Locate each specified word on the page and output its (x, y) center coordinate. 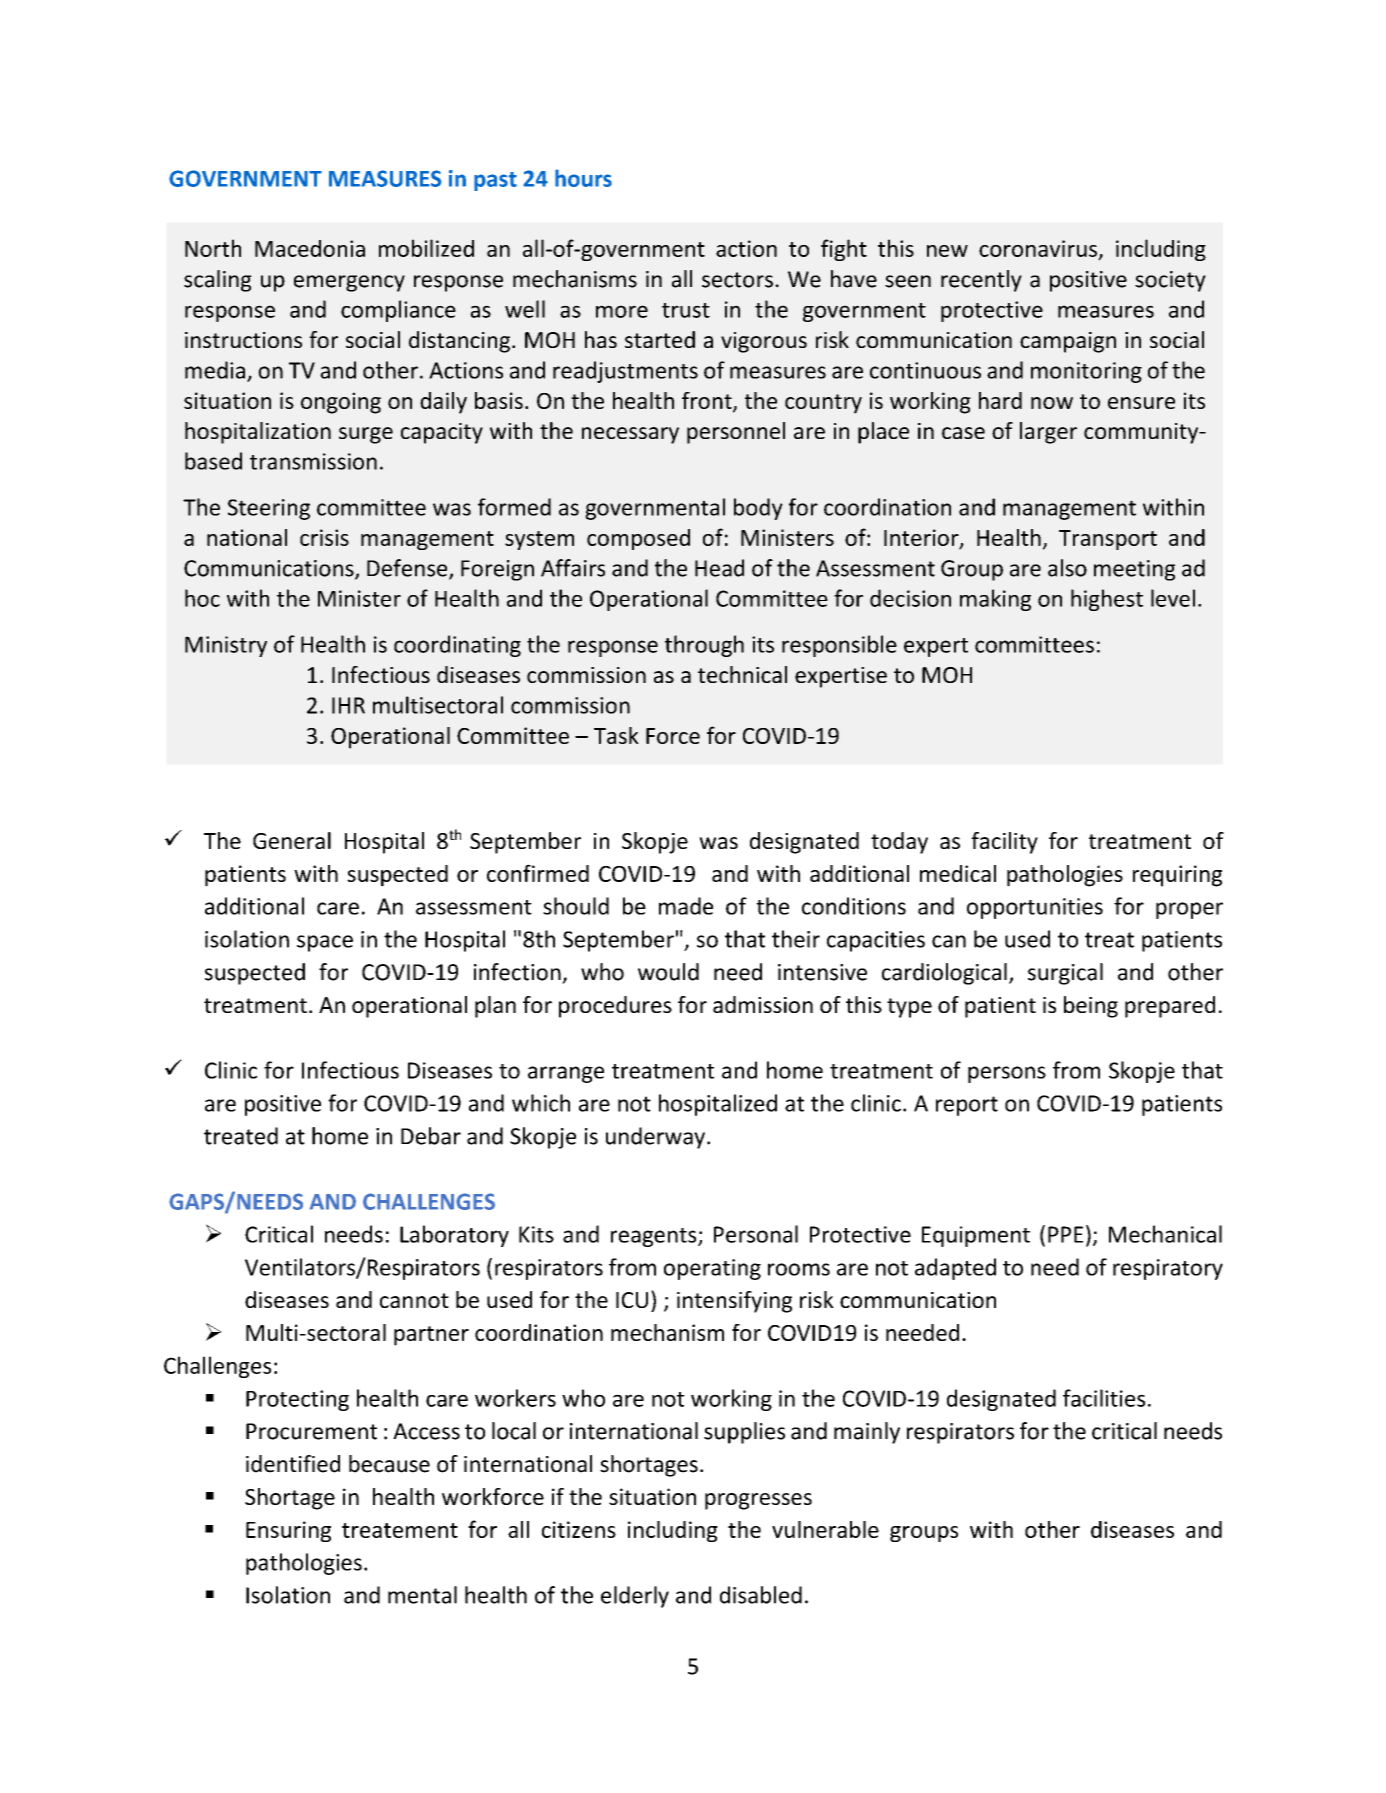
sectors (737, 280)
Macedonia (310, 248)
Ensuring (288, 1531)
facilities (1104, 1398)
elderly (635, 1597)
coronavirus (1038, 248)
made (686, 906)
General (292, 840)
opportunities (1035, 908)
